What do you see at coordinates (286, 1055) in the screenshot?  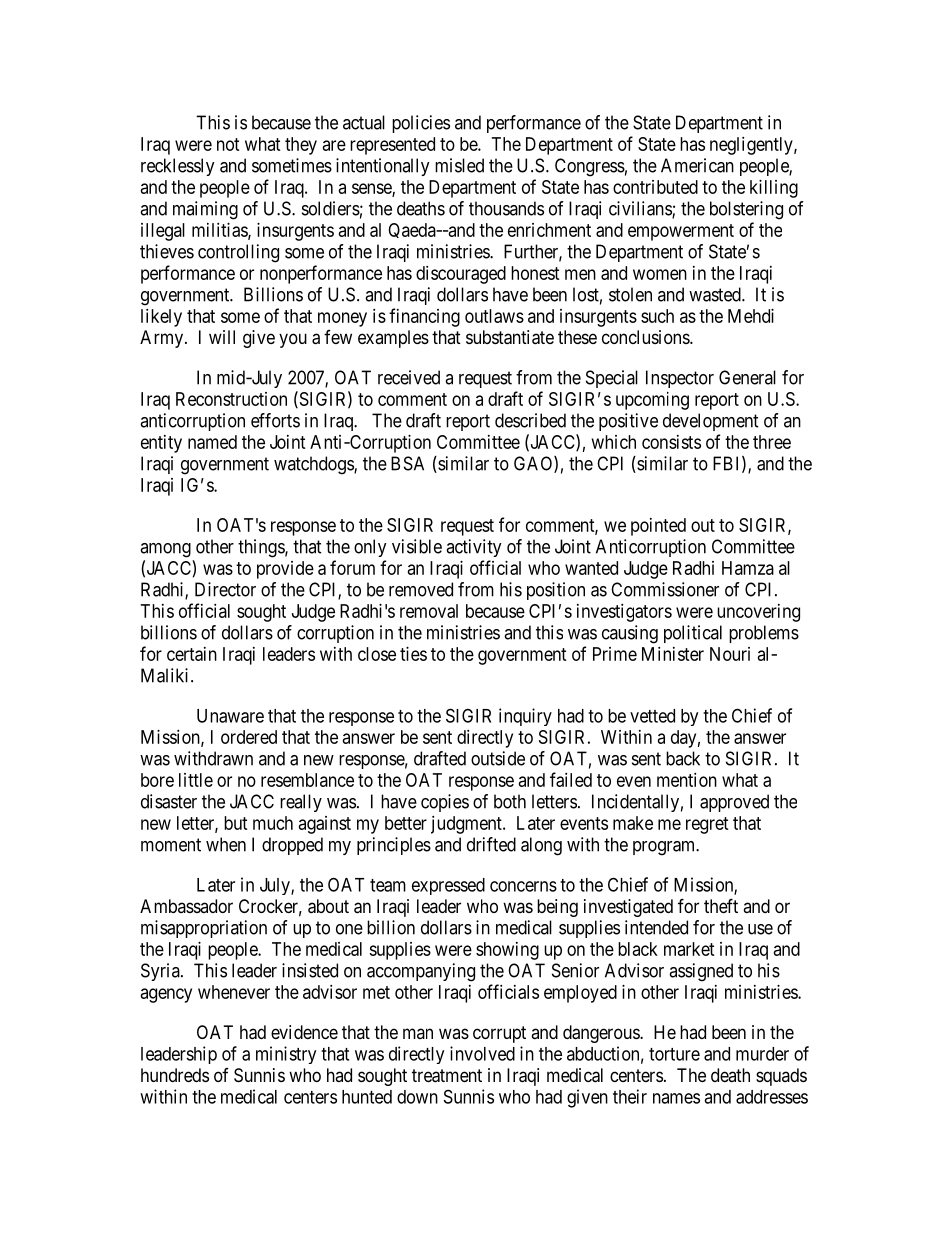 I see `ministry` at bounding box center [286, 1055].
